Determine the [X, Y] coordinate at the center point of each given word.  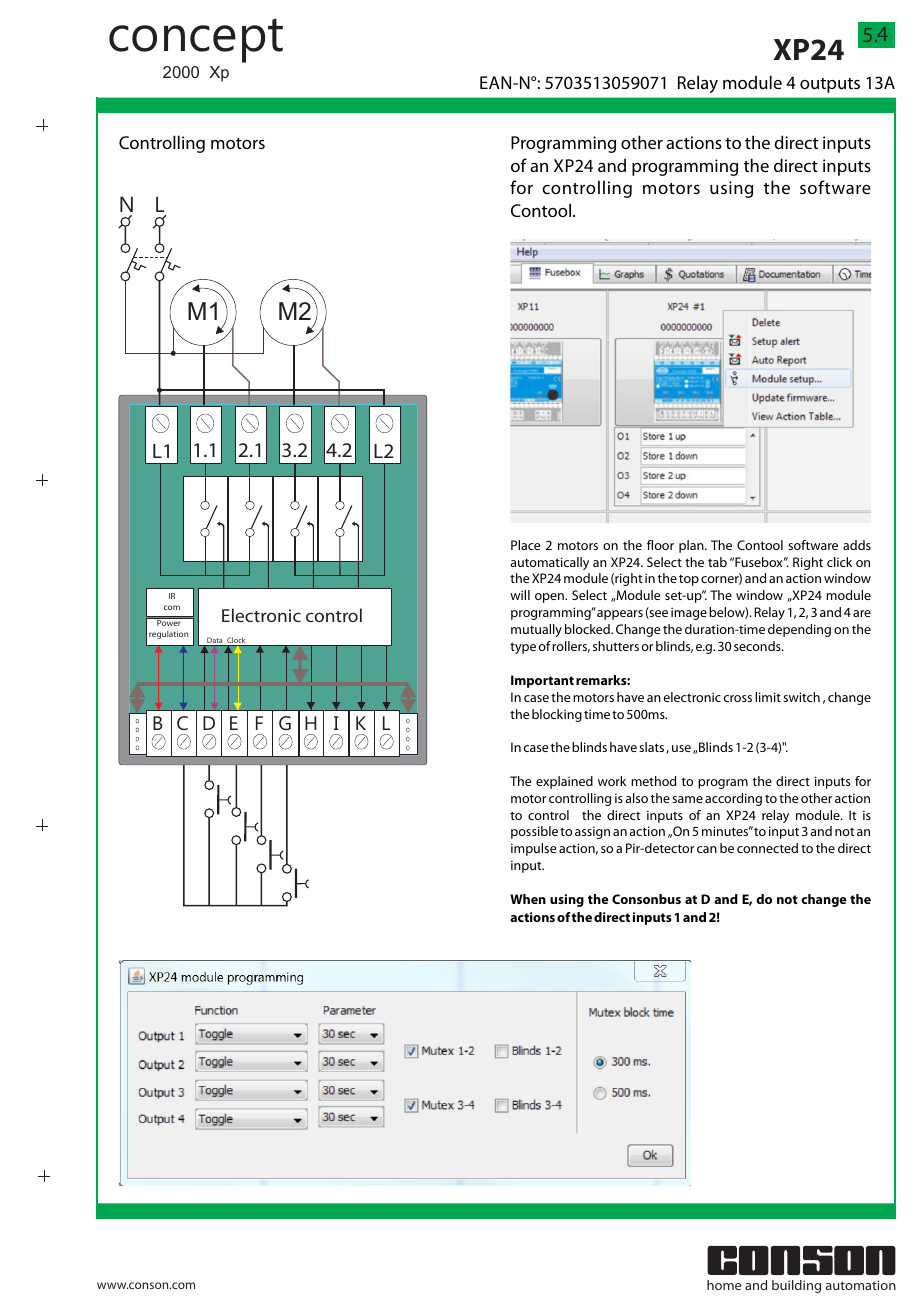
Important [542, 681]
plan [692, 546]
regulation [169, 635]
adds [857, 545]
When [528, 899]
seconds [758, 646]
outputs [830, 85]
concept [196, 40]
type [523, 648]
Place [526, 545]
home [724, 1285]
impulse [534, 849]
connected [767, 848]
